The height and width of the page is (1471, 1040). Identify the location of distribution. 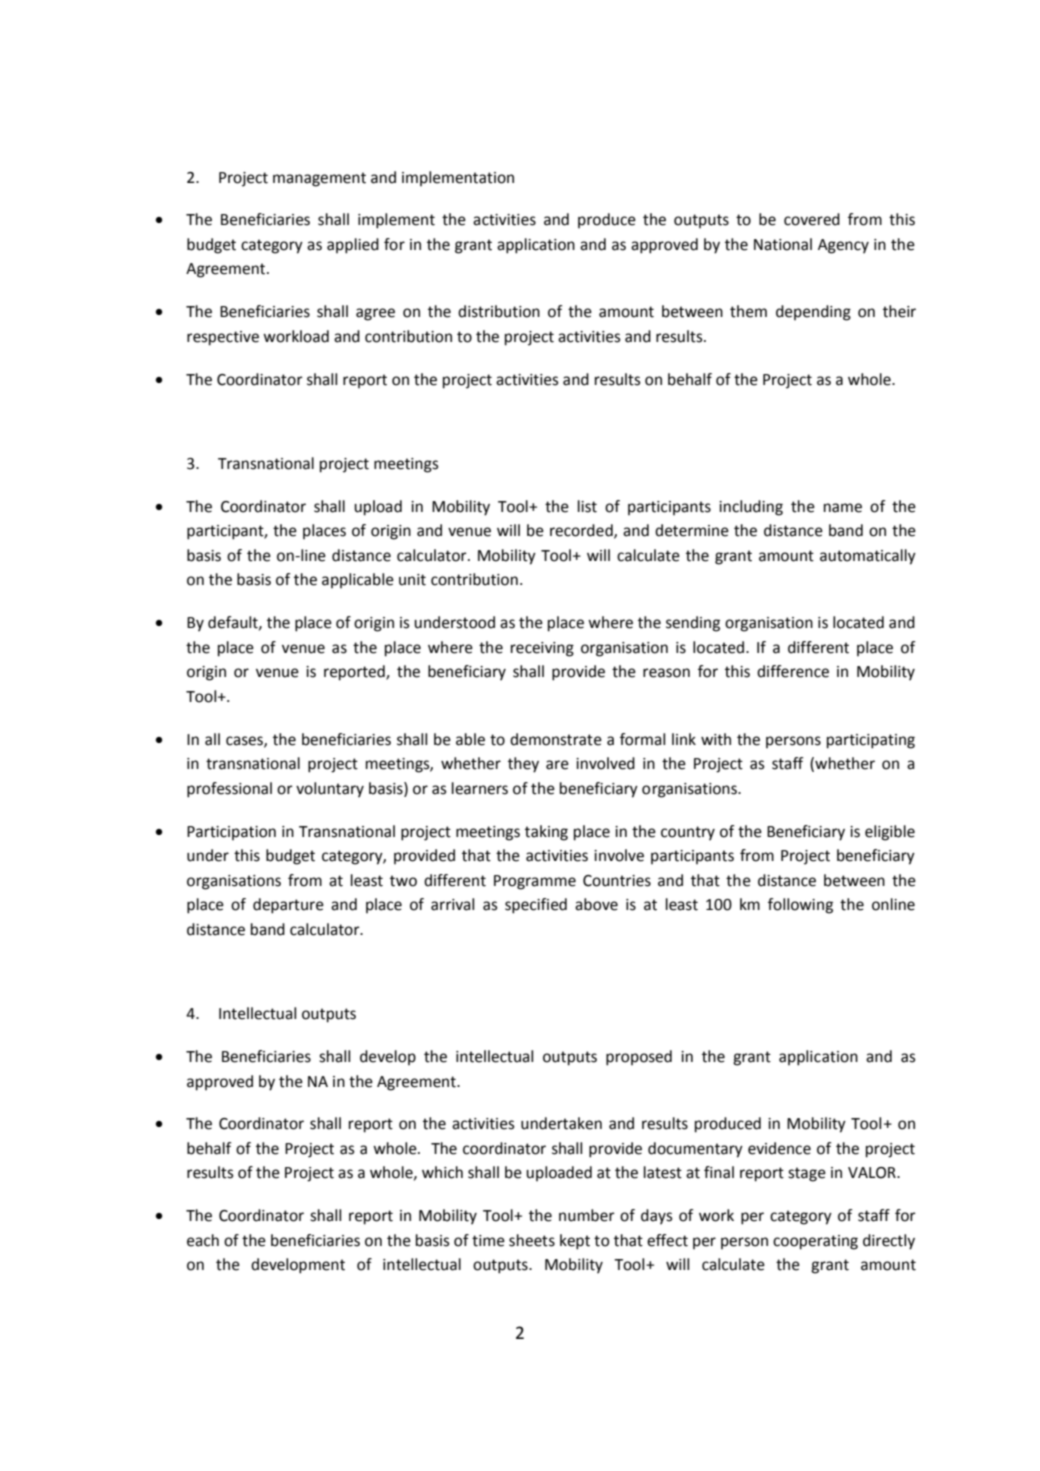
(499, 311).
